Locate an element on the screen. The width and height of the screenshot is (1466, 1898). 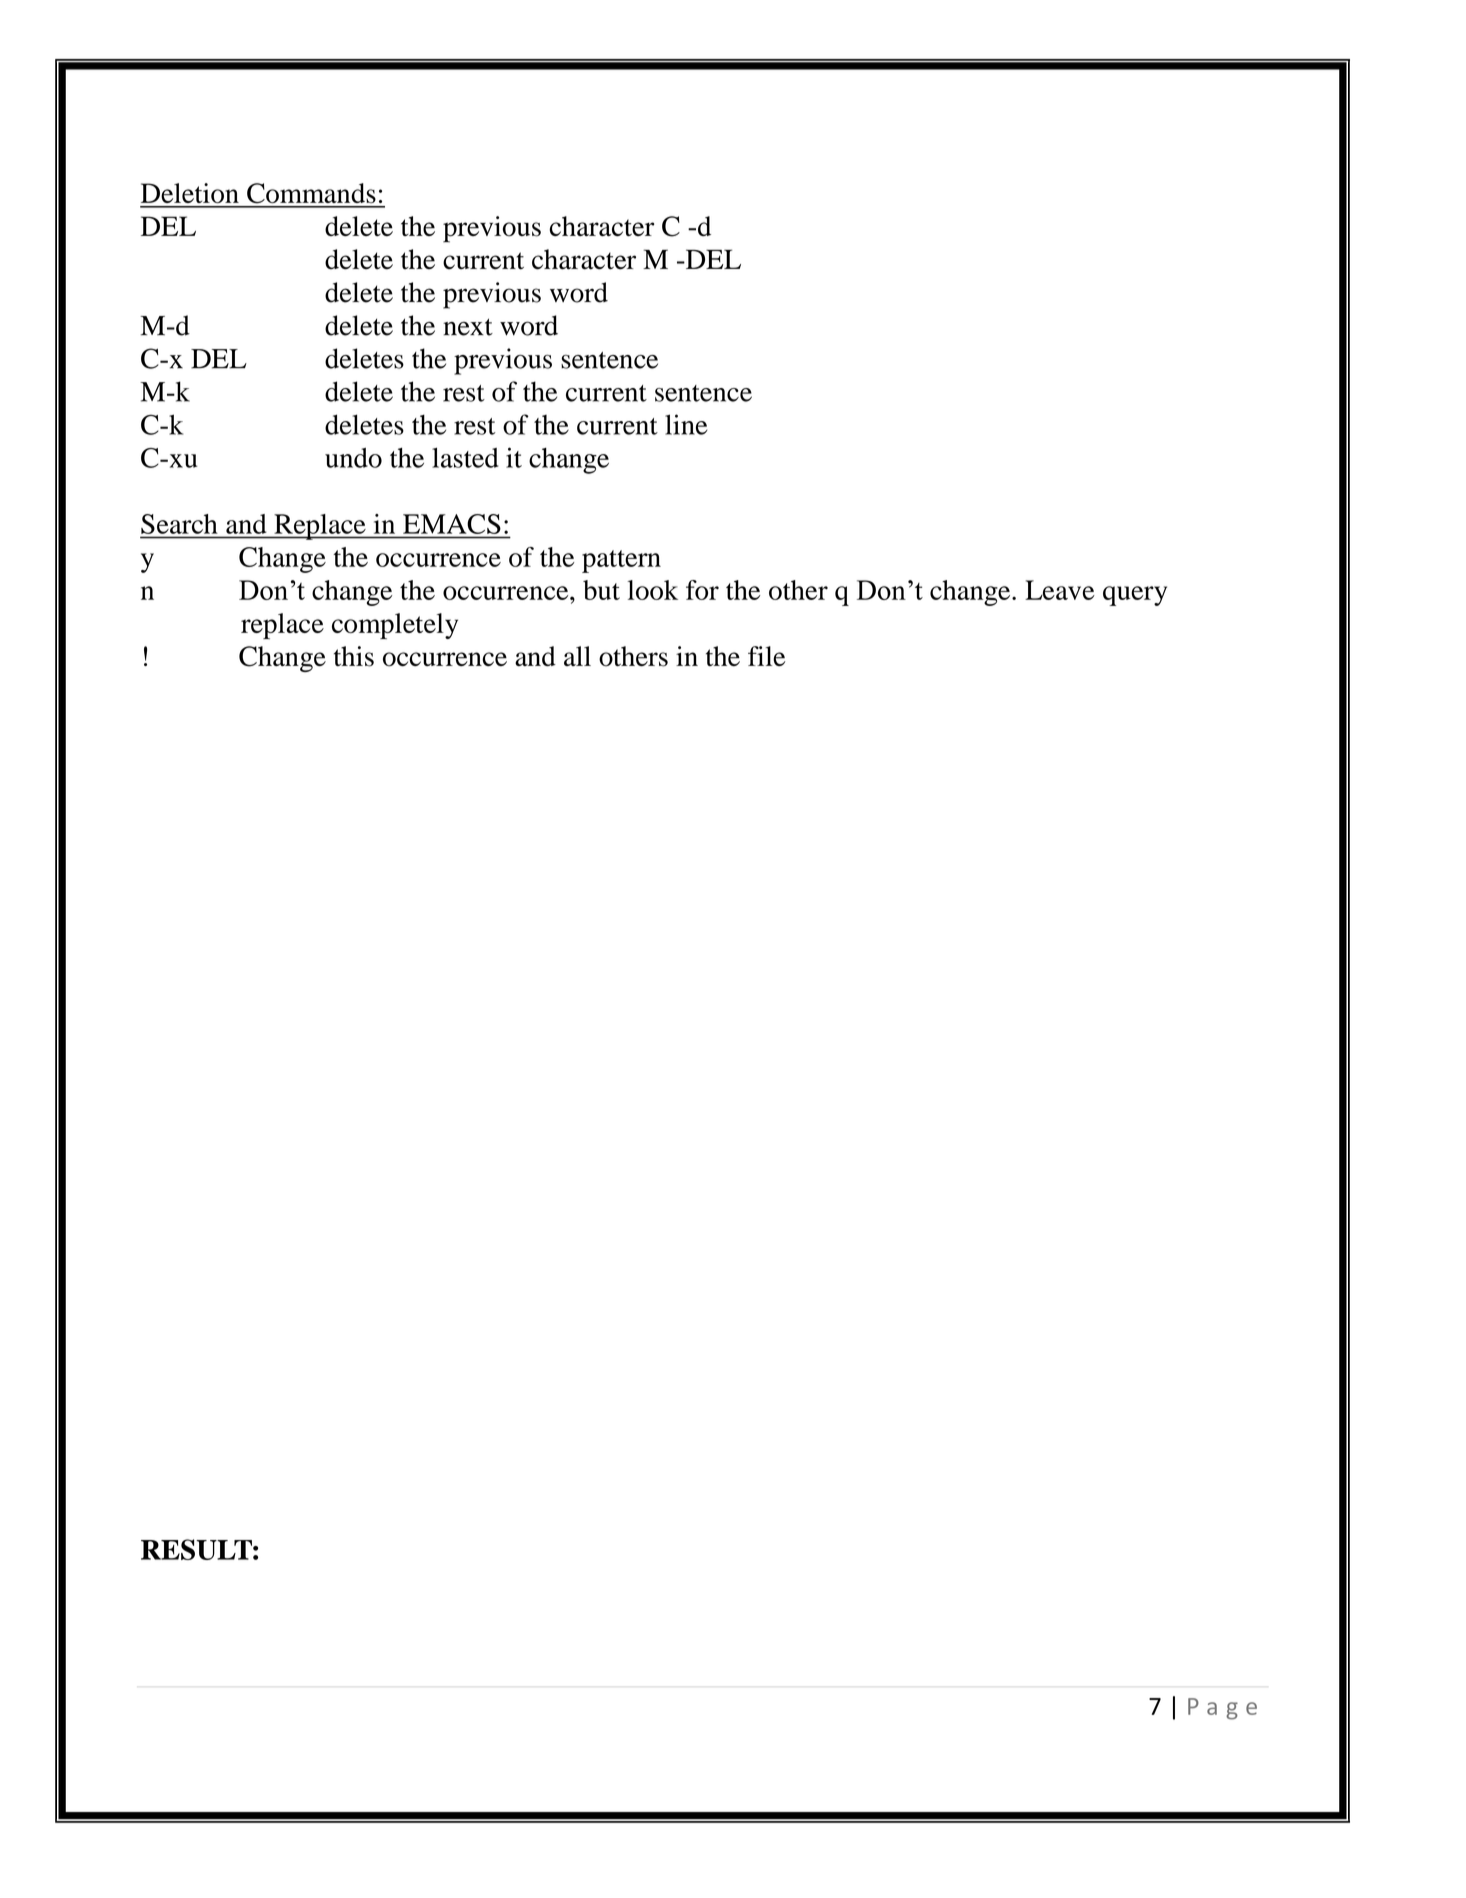
for is located at coordinates (702, 590).
